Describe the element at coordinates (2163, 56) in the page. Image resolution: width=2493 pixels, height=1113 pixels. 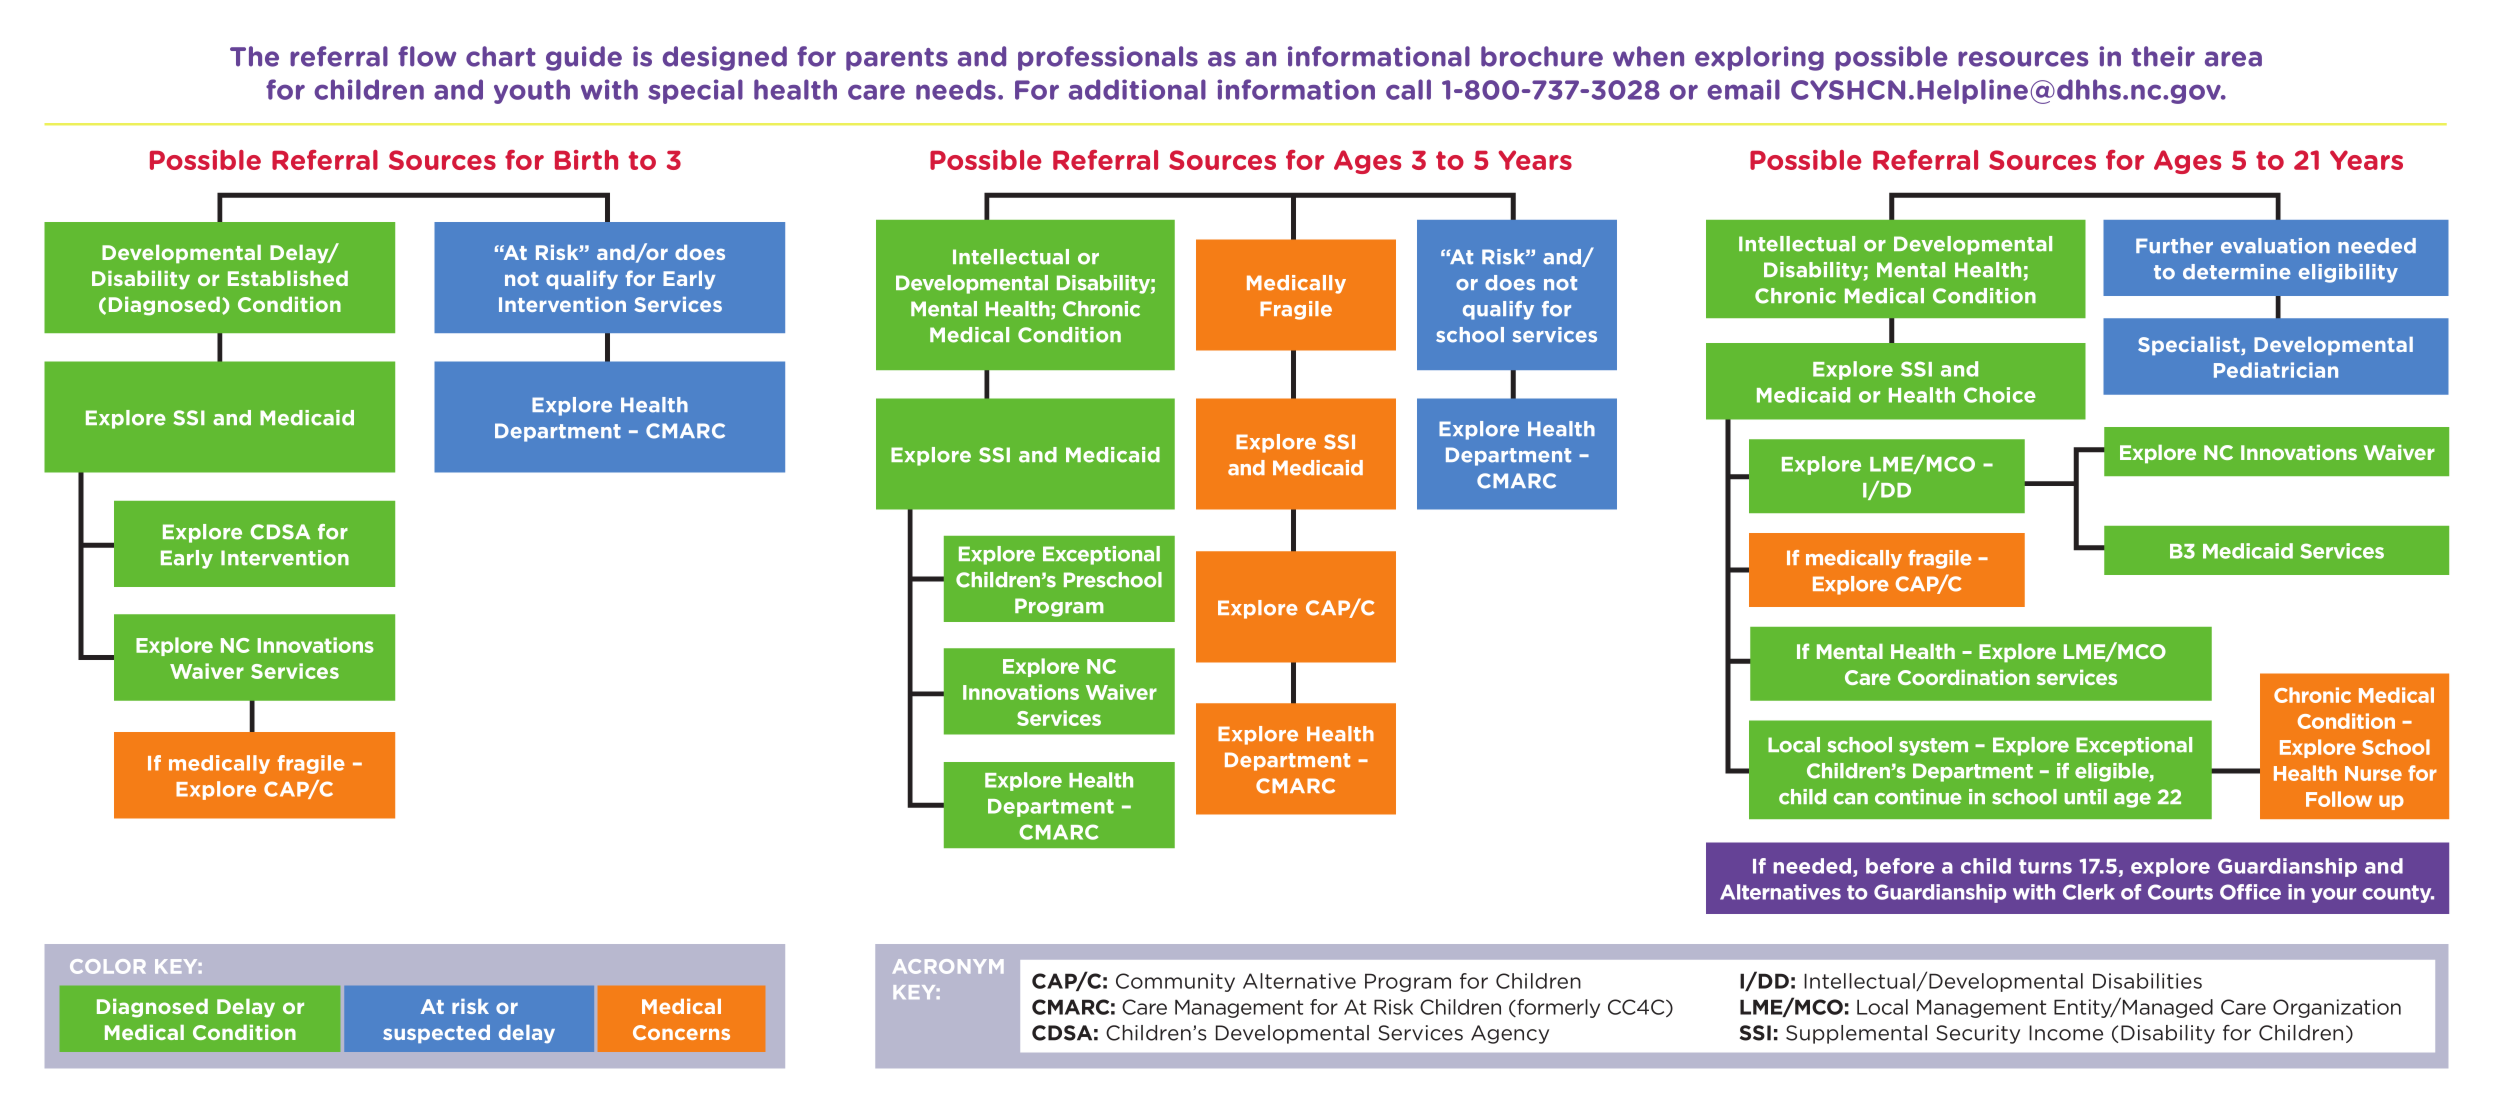
I see `their` at that location.
